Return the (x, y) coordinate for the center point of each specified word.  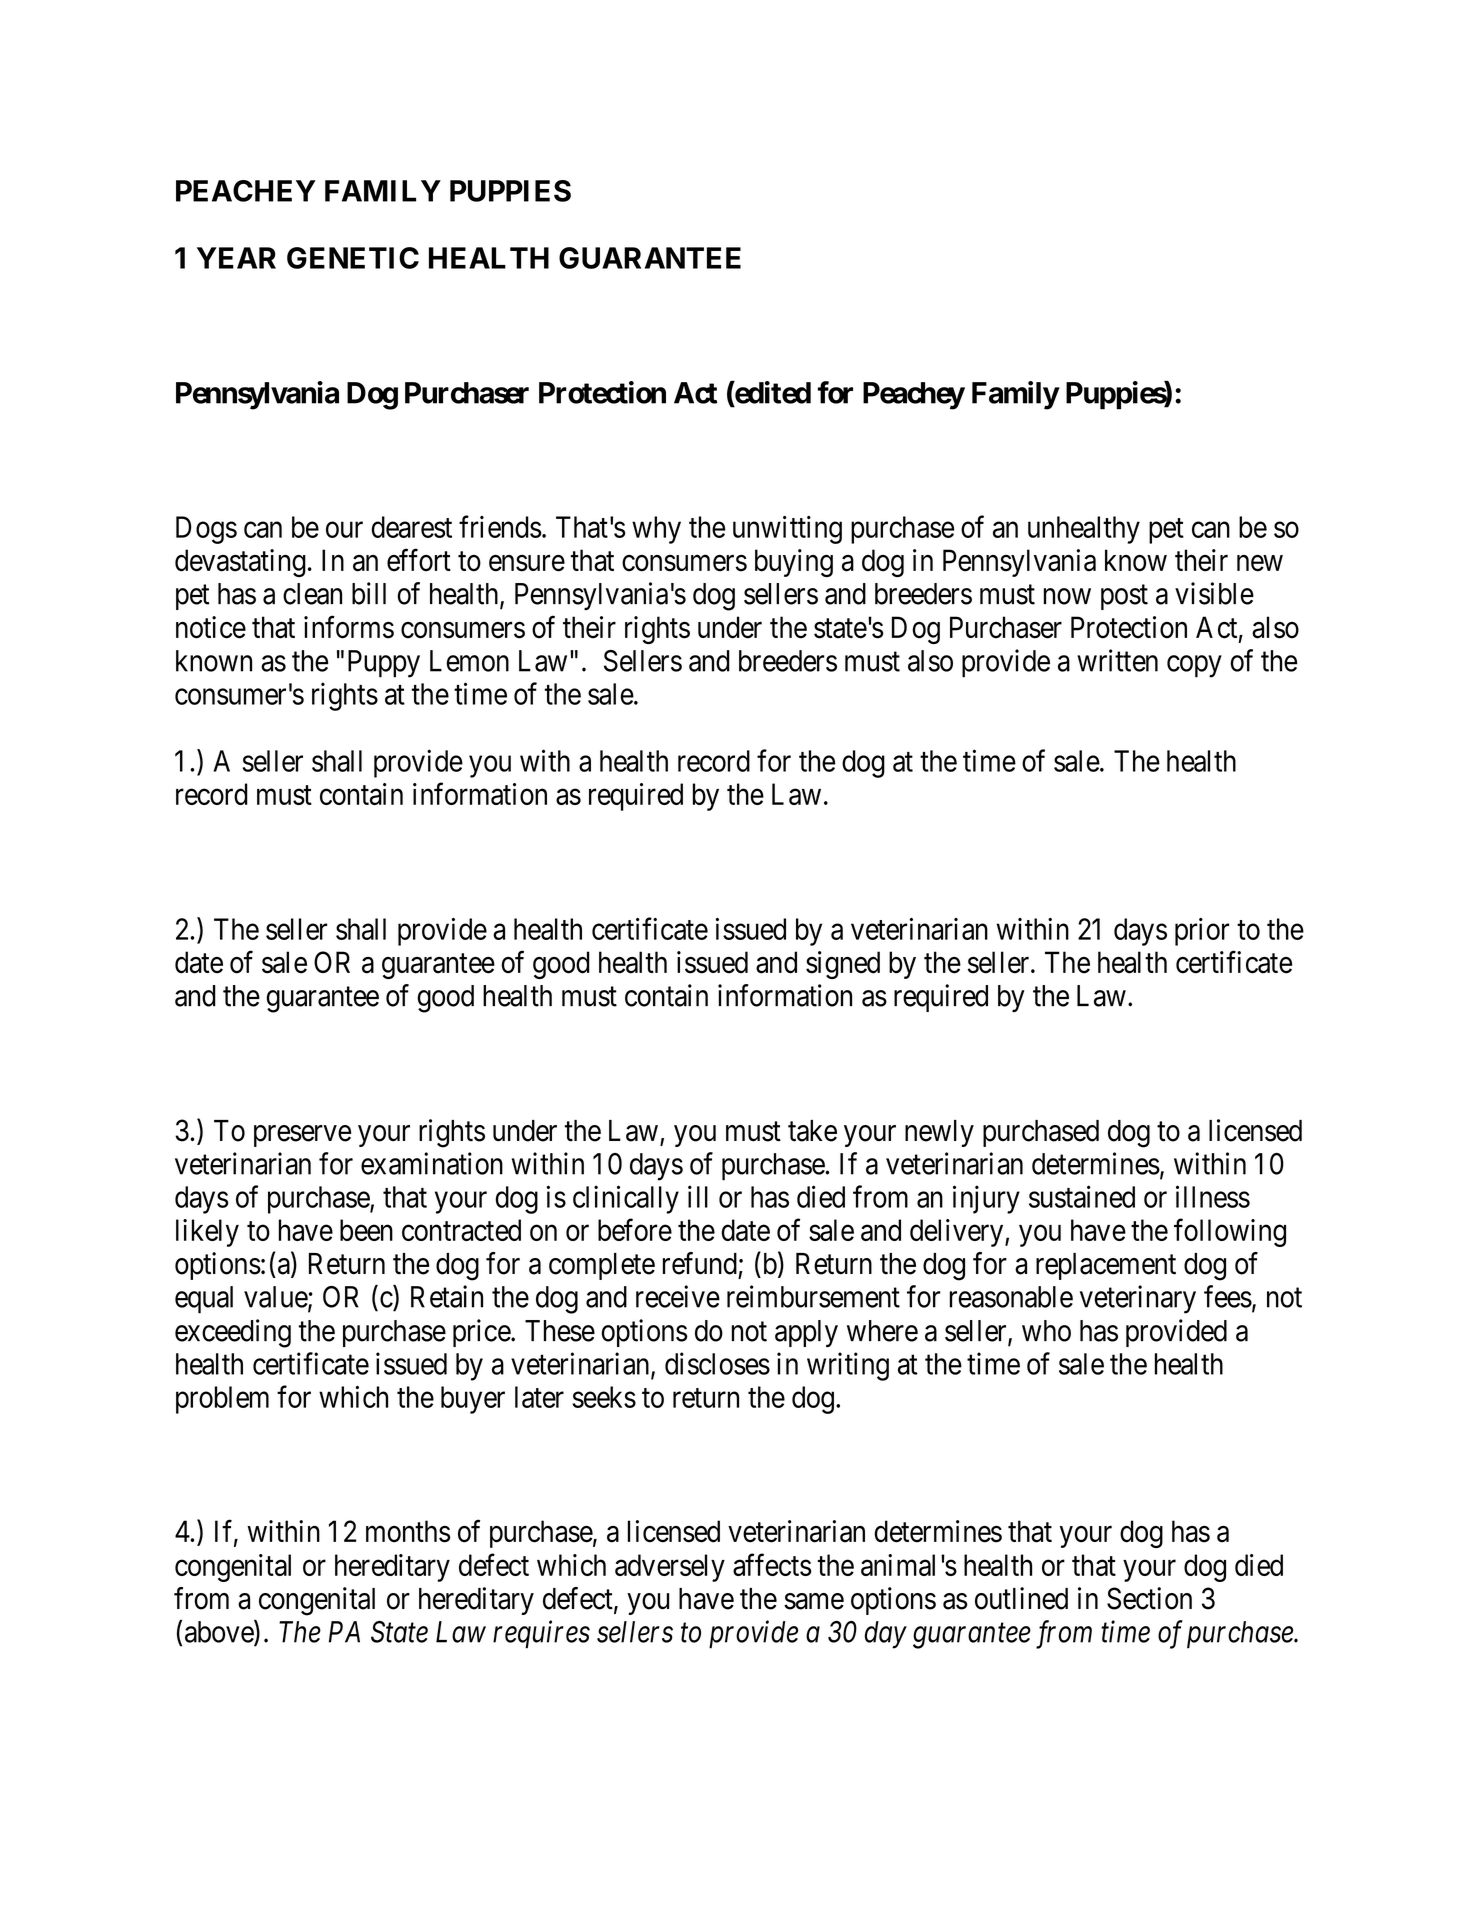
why (656, 530)
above (220, 1632)
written (1117, 660)
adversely (670, 1568)
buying (794, 563)
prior (1202, 932)
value (276, 1298)
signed (843, 965)
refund (700, 1263)
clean (312, 594)
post (1124, 597)
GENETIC (353, 258)
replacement (1106, 1266)
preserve (302, 1136)
